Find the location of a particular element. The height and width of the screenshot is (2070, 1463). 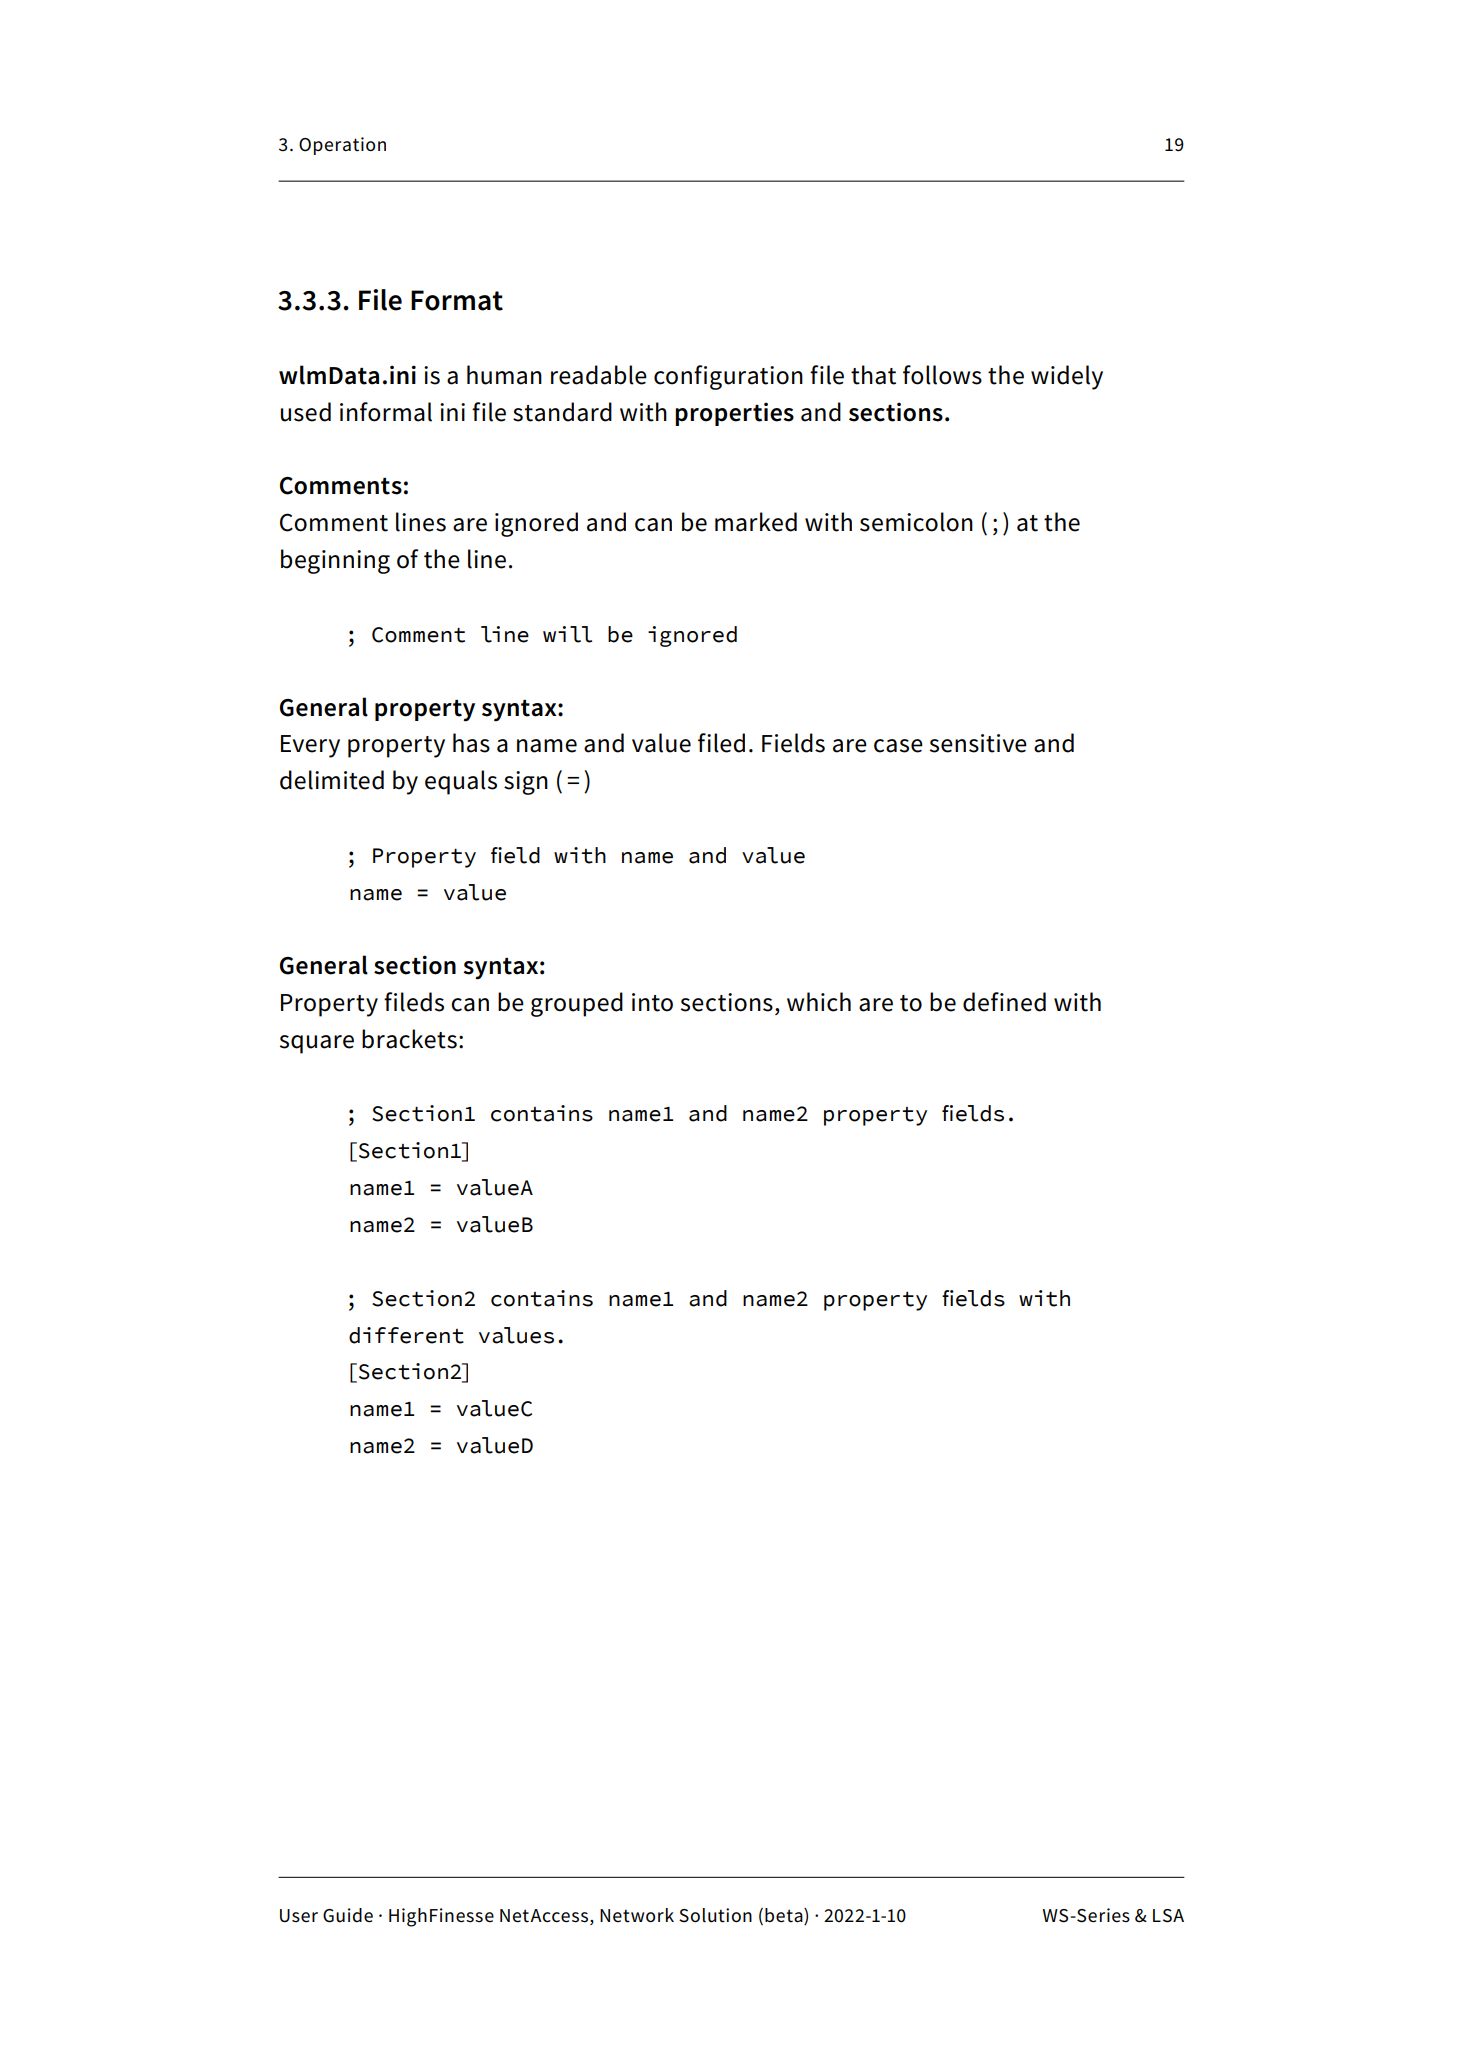

equals is located at coordinates (461, 782).
